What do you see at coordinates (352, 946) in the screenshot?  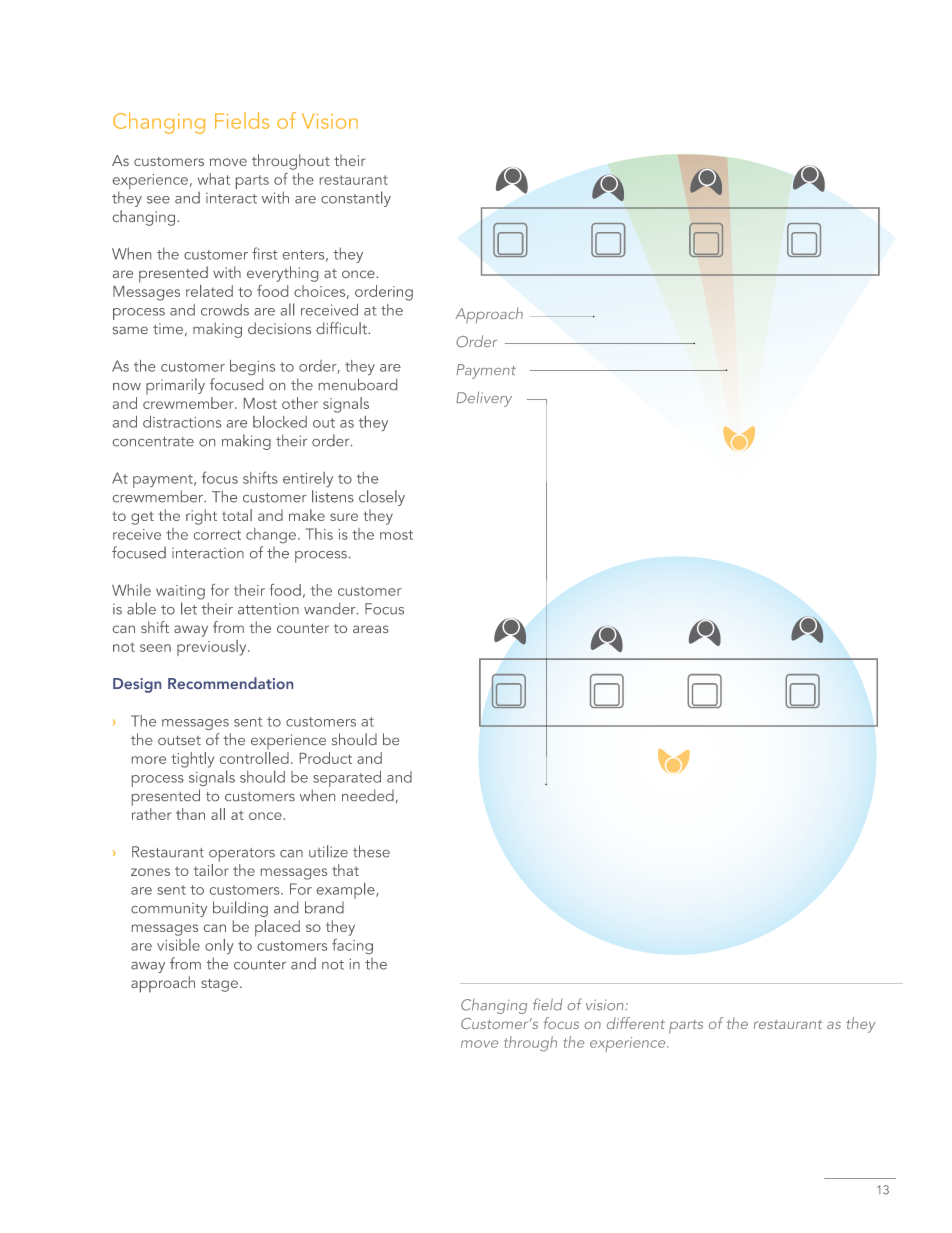 I see `facing` at bounding box center [352, 946].
